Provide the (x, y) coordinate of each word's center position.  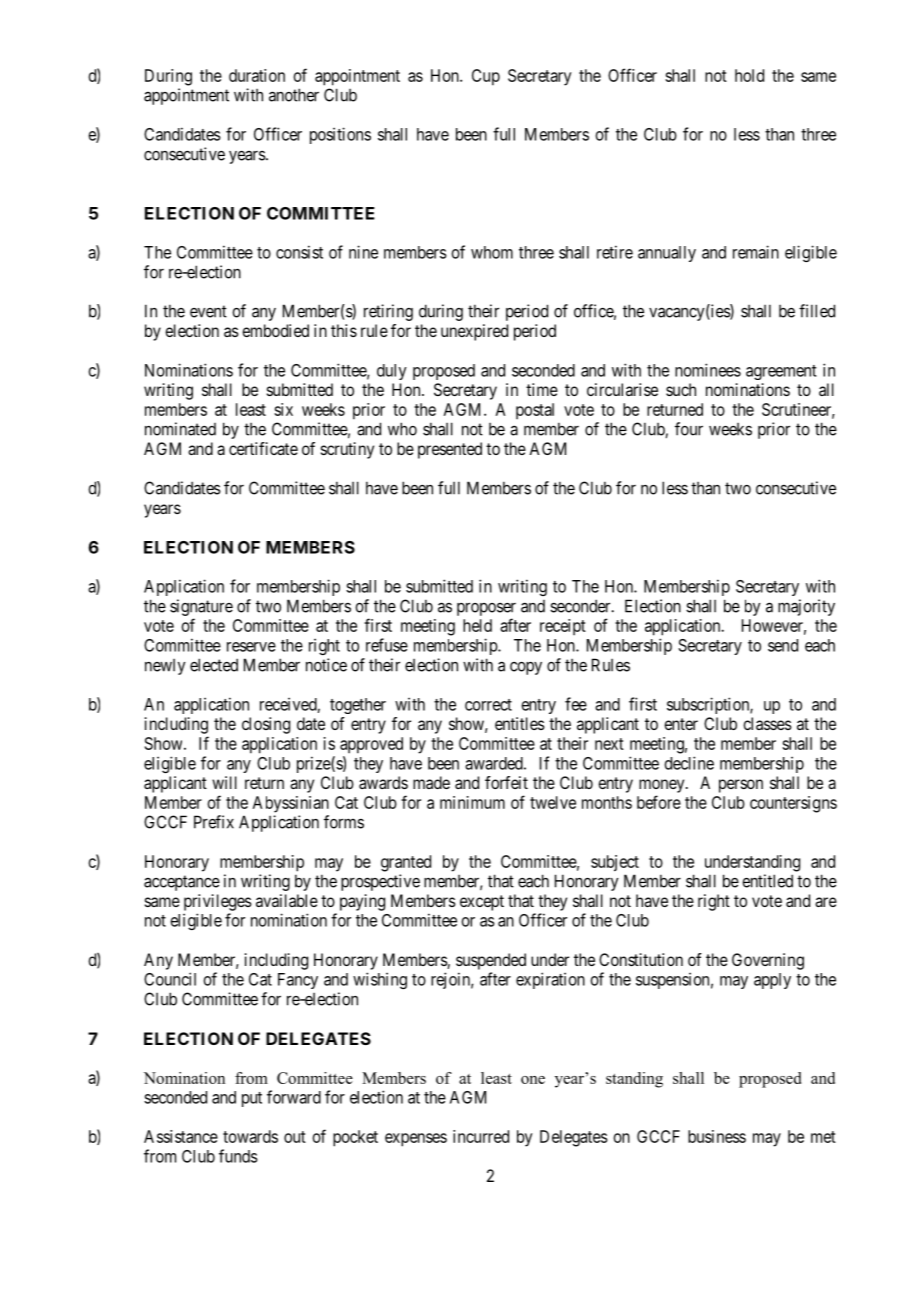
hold (749, 75)
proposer (486, 609)
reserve (251, 647)
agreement (781, 372)
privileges (218, 902)
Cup (486, 77)
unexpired (474, 332)
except (482, 903)
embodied (275, 330)
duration (257, 75)
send (783, 645)
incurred (481, 1136)
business (717, 1136)
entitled (767, 881)
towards (250, 1136)
